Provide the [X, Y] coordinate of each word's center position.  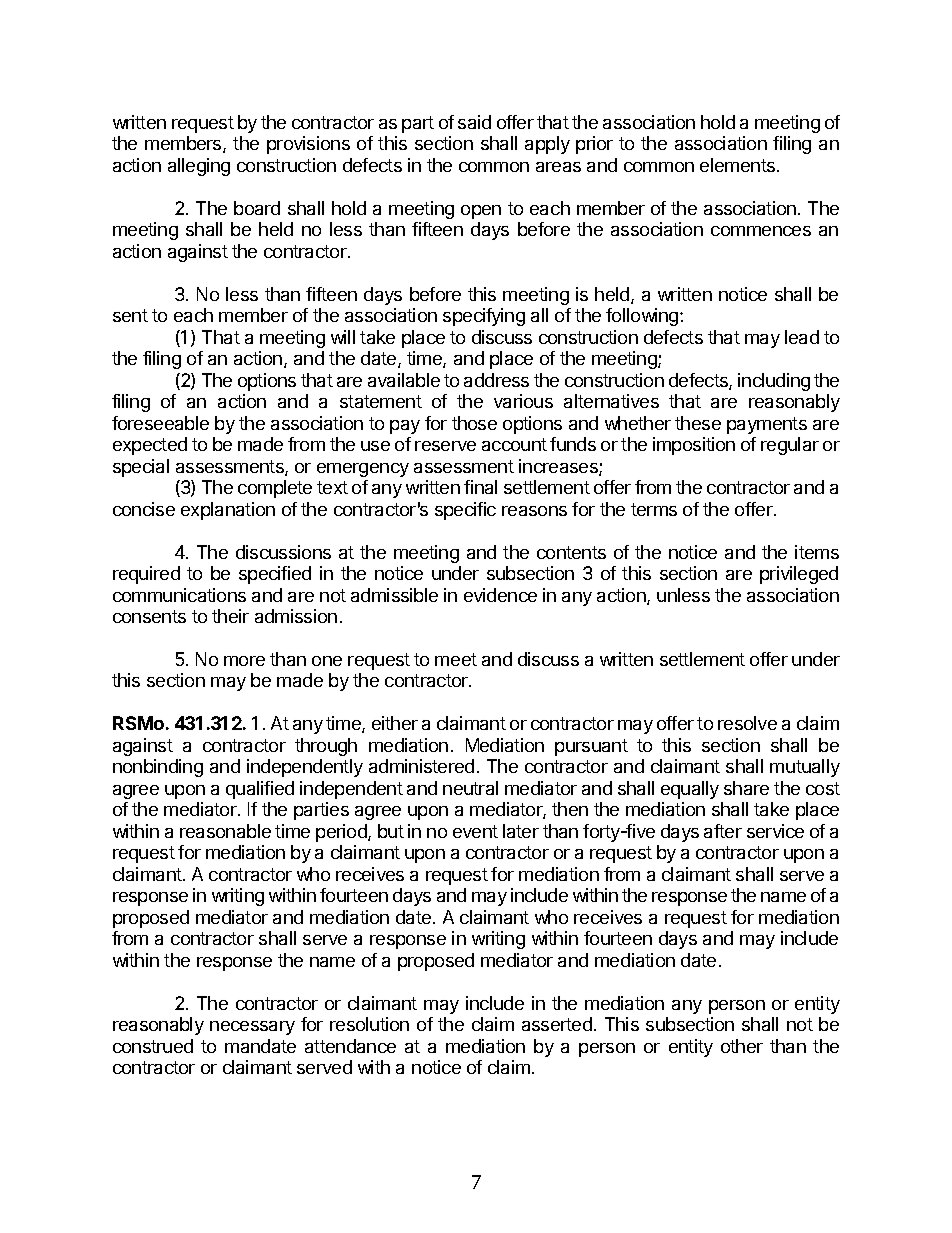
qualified [260, 790]
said [474, 122]
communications [179, 595]
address [496, 380]
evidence [500, 595]
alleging [199, 167]
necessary [252, 1028]
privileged [799, 575]
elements [737, 165]
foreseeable [160, 423]
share [746, 788]
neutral [470, 788]
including [774, 382]
